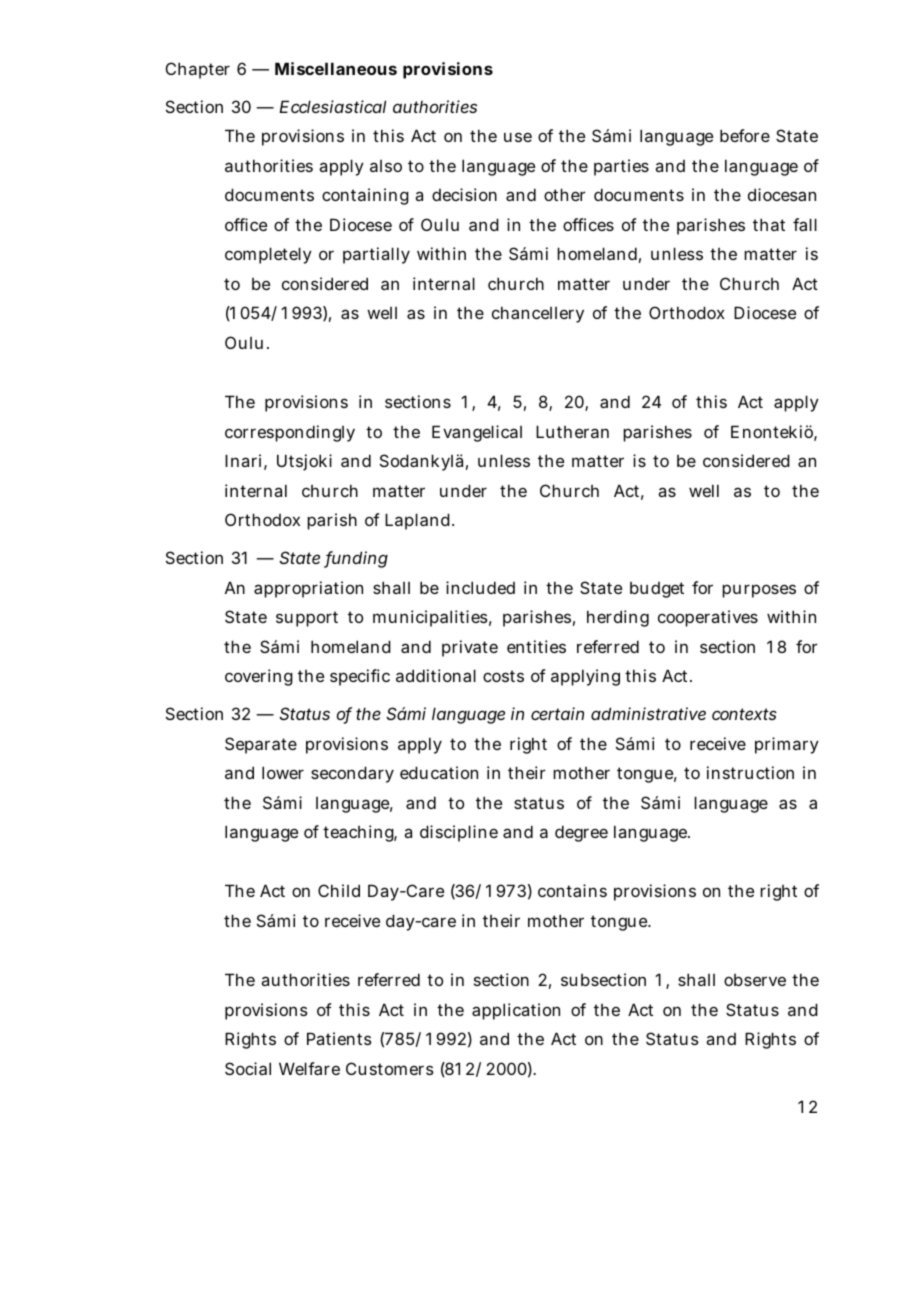 The height and width of the screenshot is (1308, 924). Describe the element at coordinates (518, 137) in the screenshot. I see `use` at that location.
